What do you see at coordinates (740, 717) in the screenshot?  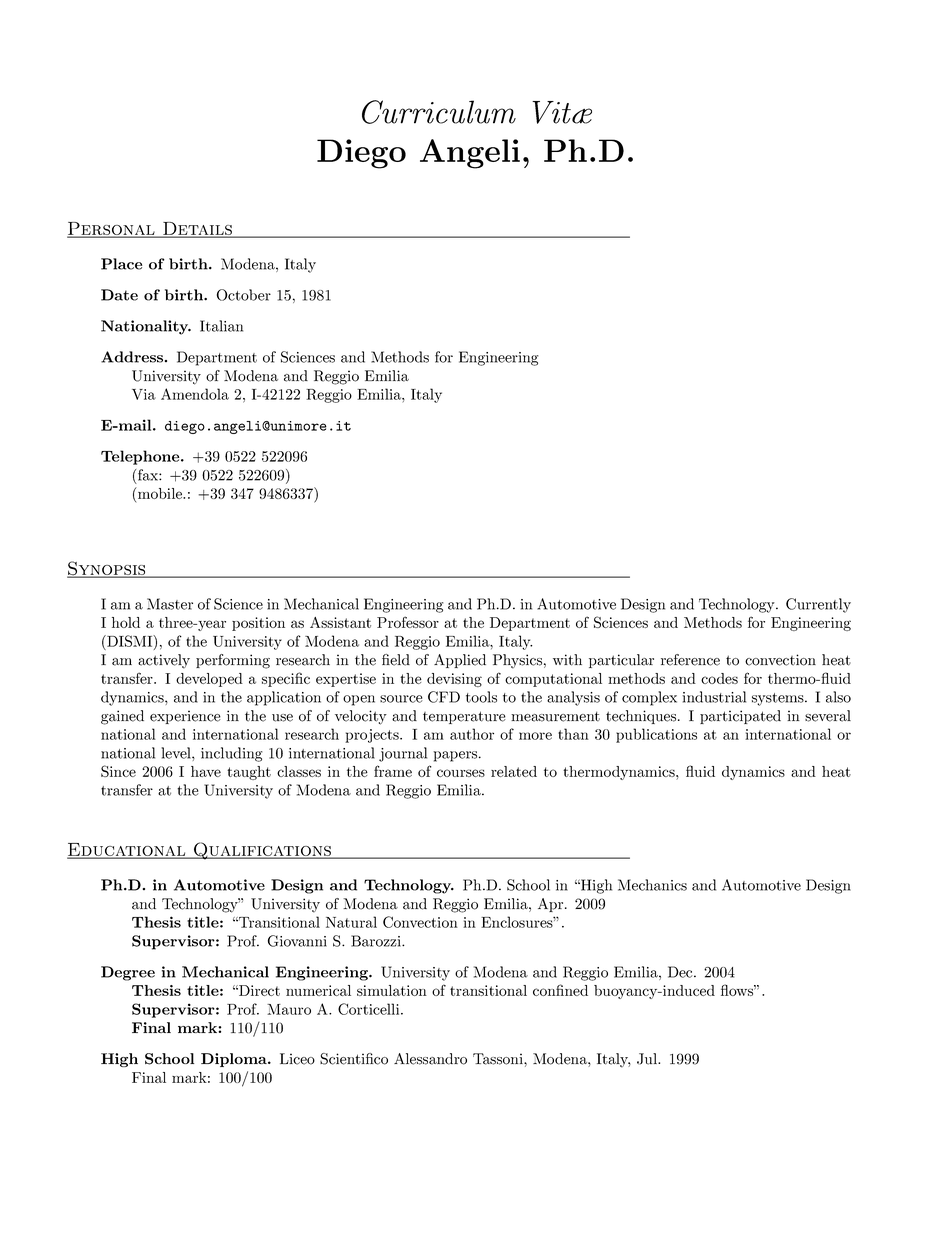 I see `participated` at bounding box center [740, 717].
